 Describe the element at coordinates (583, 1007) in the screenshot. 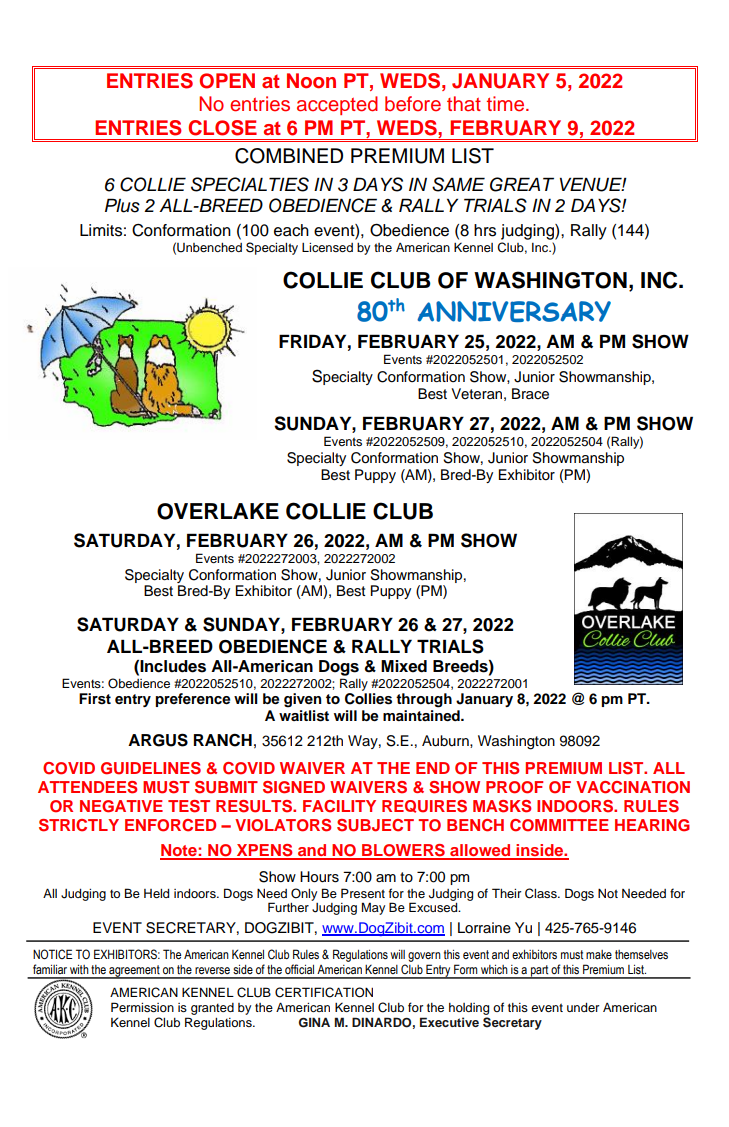

I see `under` at that location.
